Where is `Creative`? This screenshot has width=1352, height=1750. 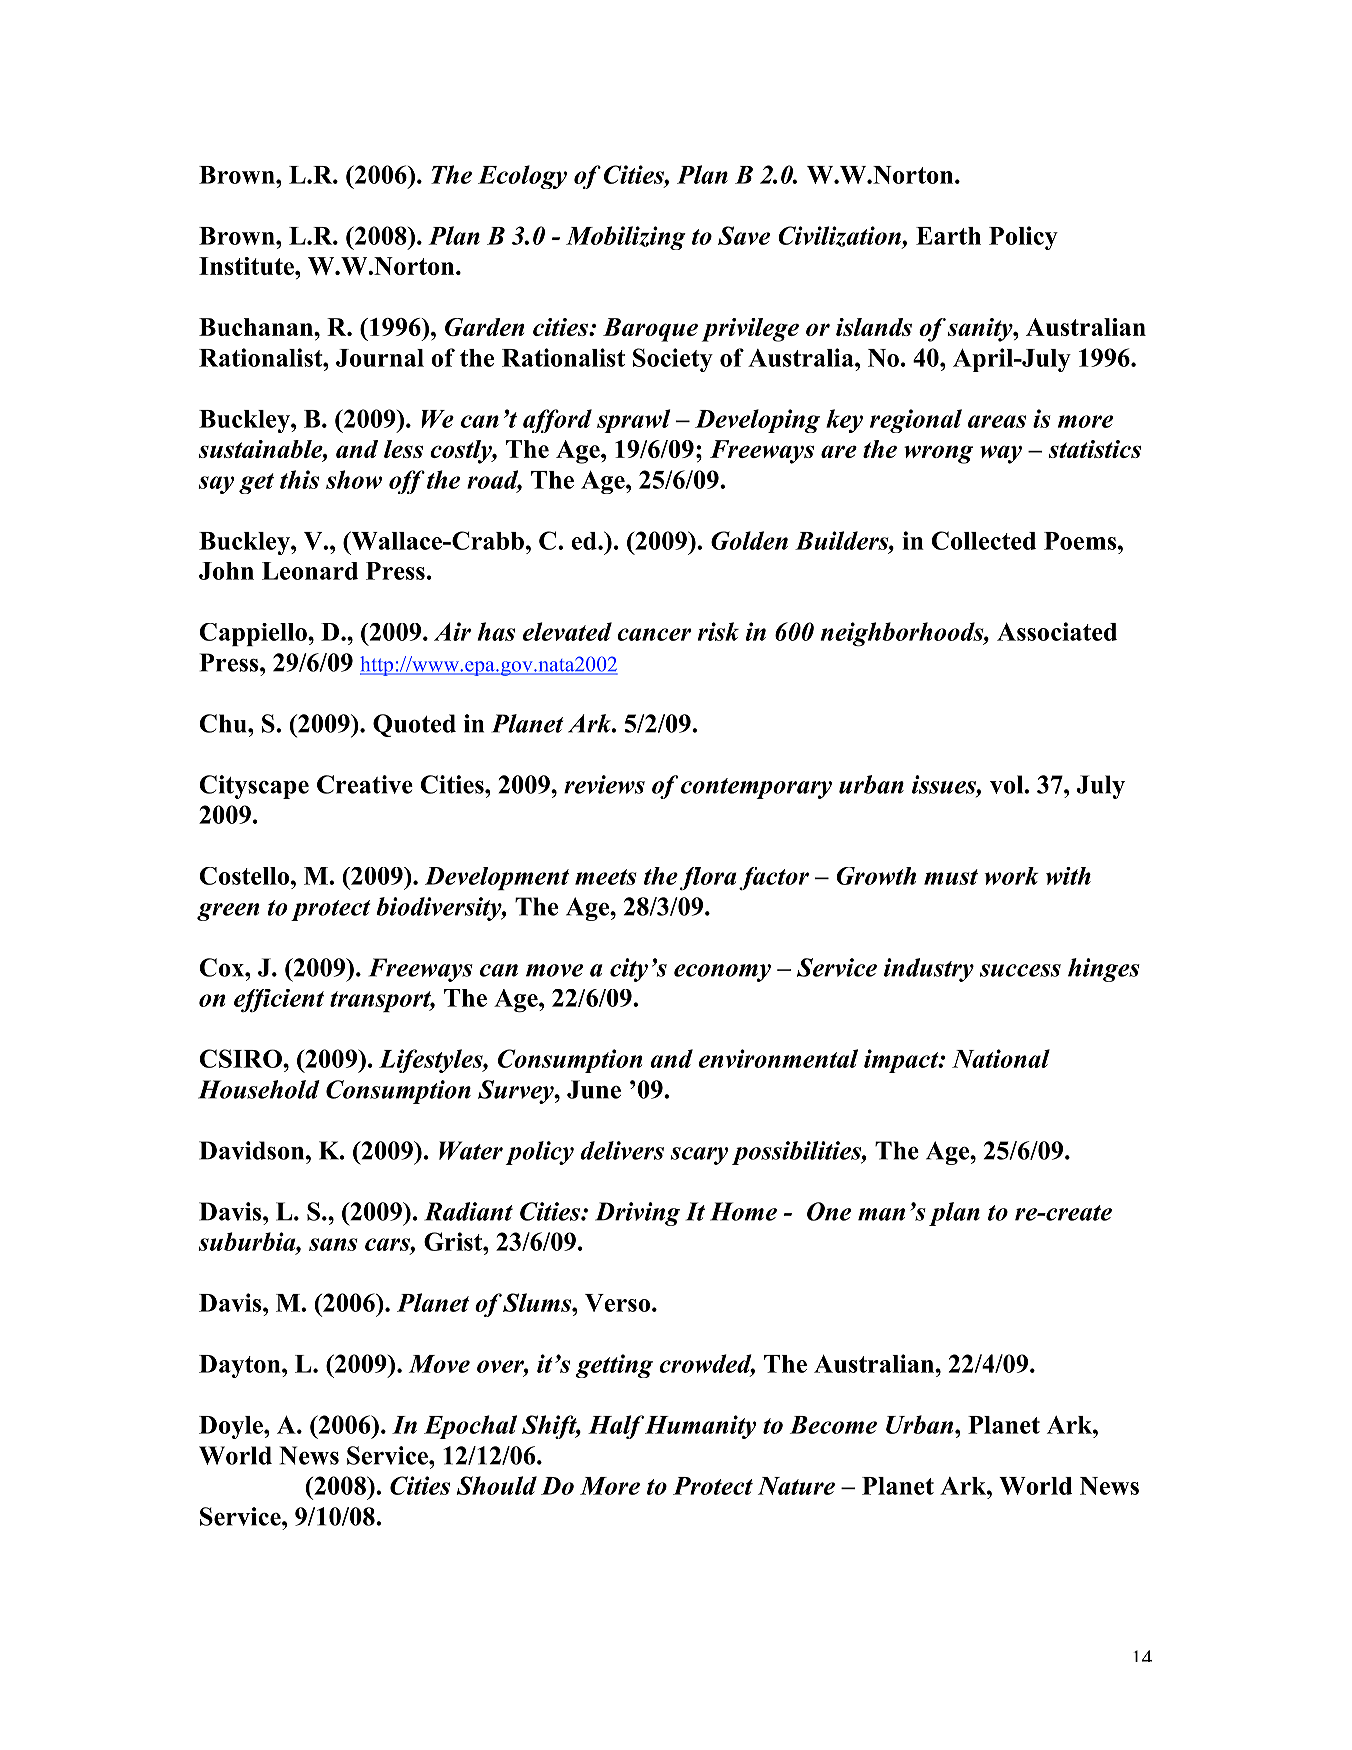 Creative is located at coordinates (365, 784).
